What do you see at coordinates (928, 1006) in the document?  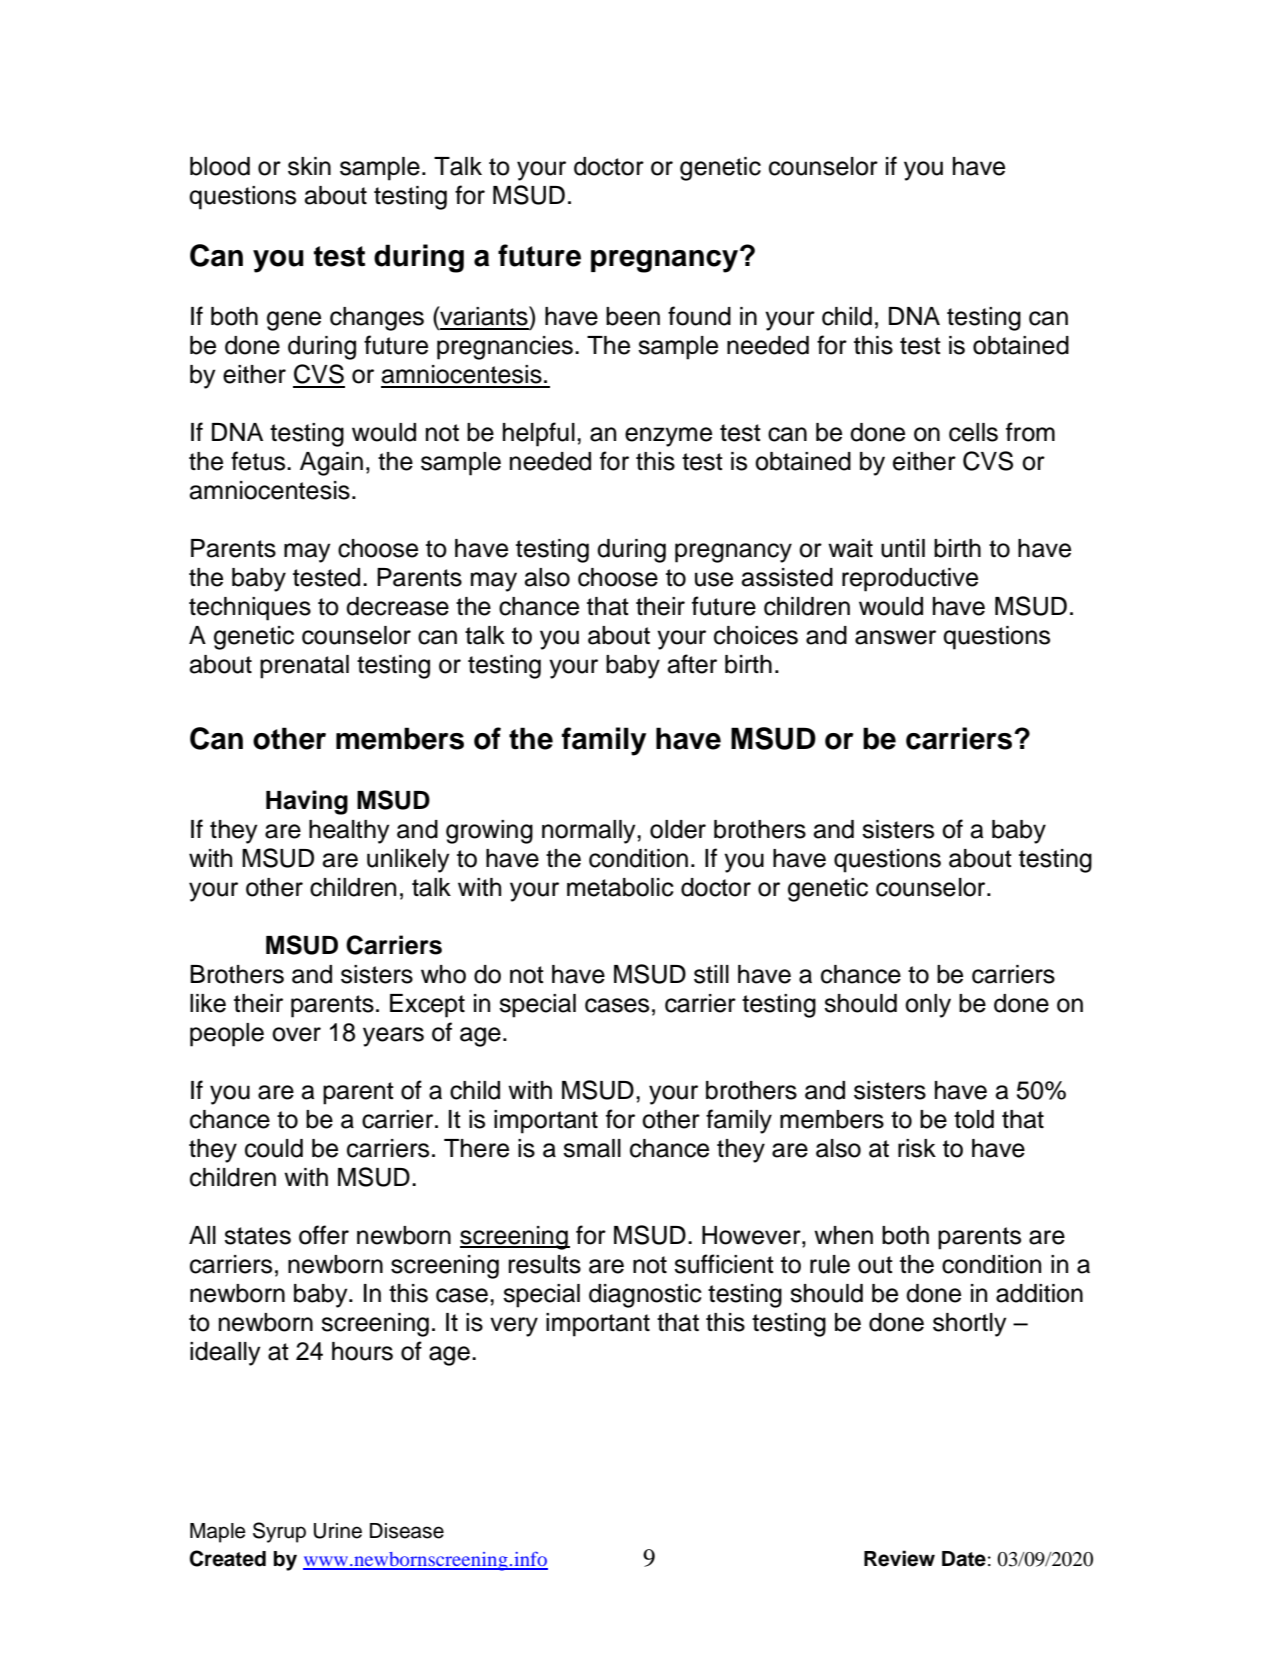 I see `only` at bounding box center [928, 1006].
